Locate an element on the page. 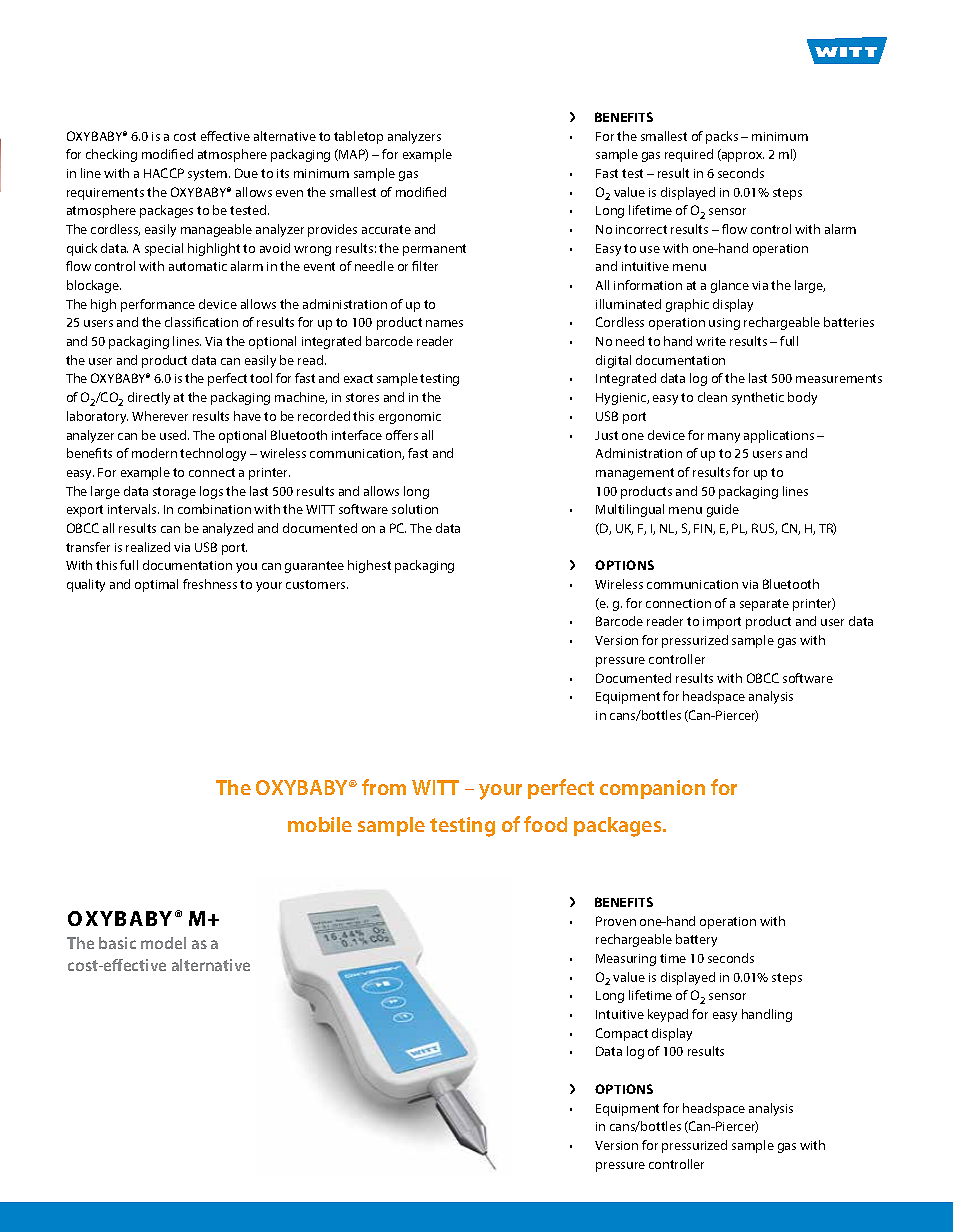 This page has width=953, height=1232. model is located at coordinates (163, 943).
